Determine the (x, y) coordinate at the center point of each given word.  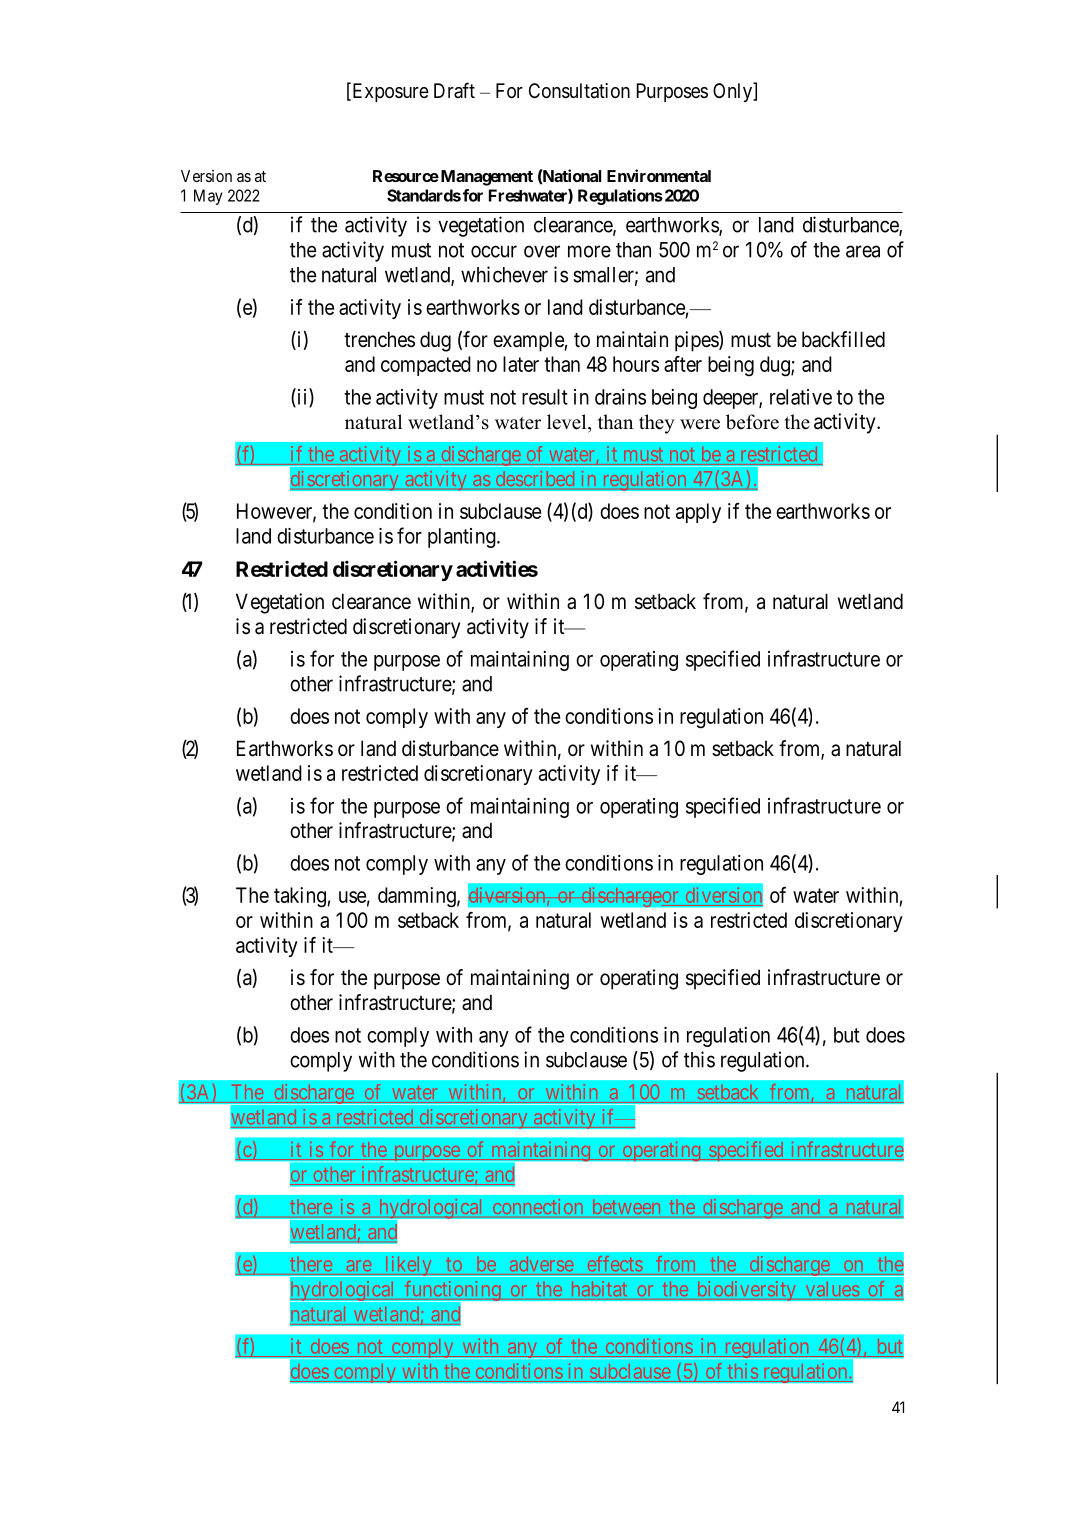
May (208, 197)
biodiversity (746, 1290)
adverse (541, 1264)
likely (408, 1266)
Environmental (659, 175)
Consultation (579, 91)
